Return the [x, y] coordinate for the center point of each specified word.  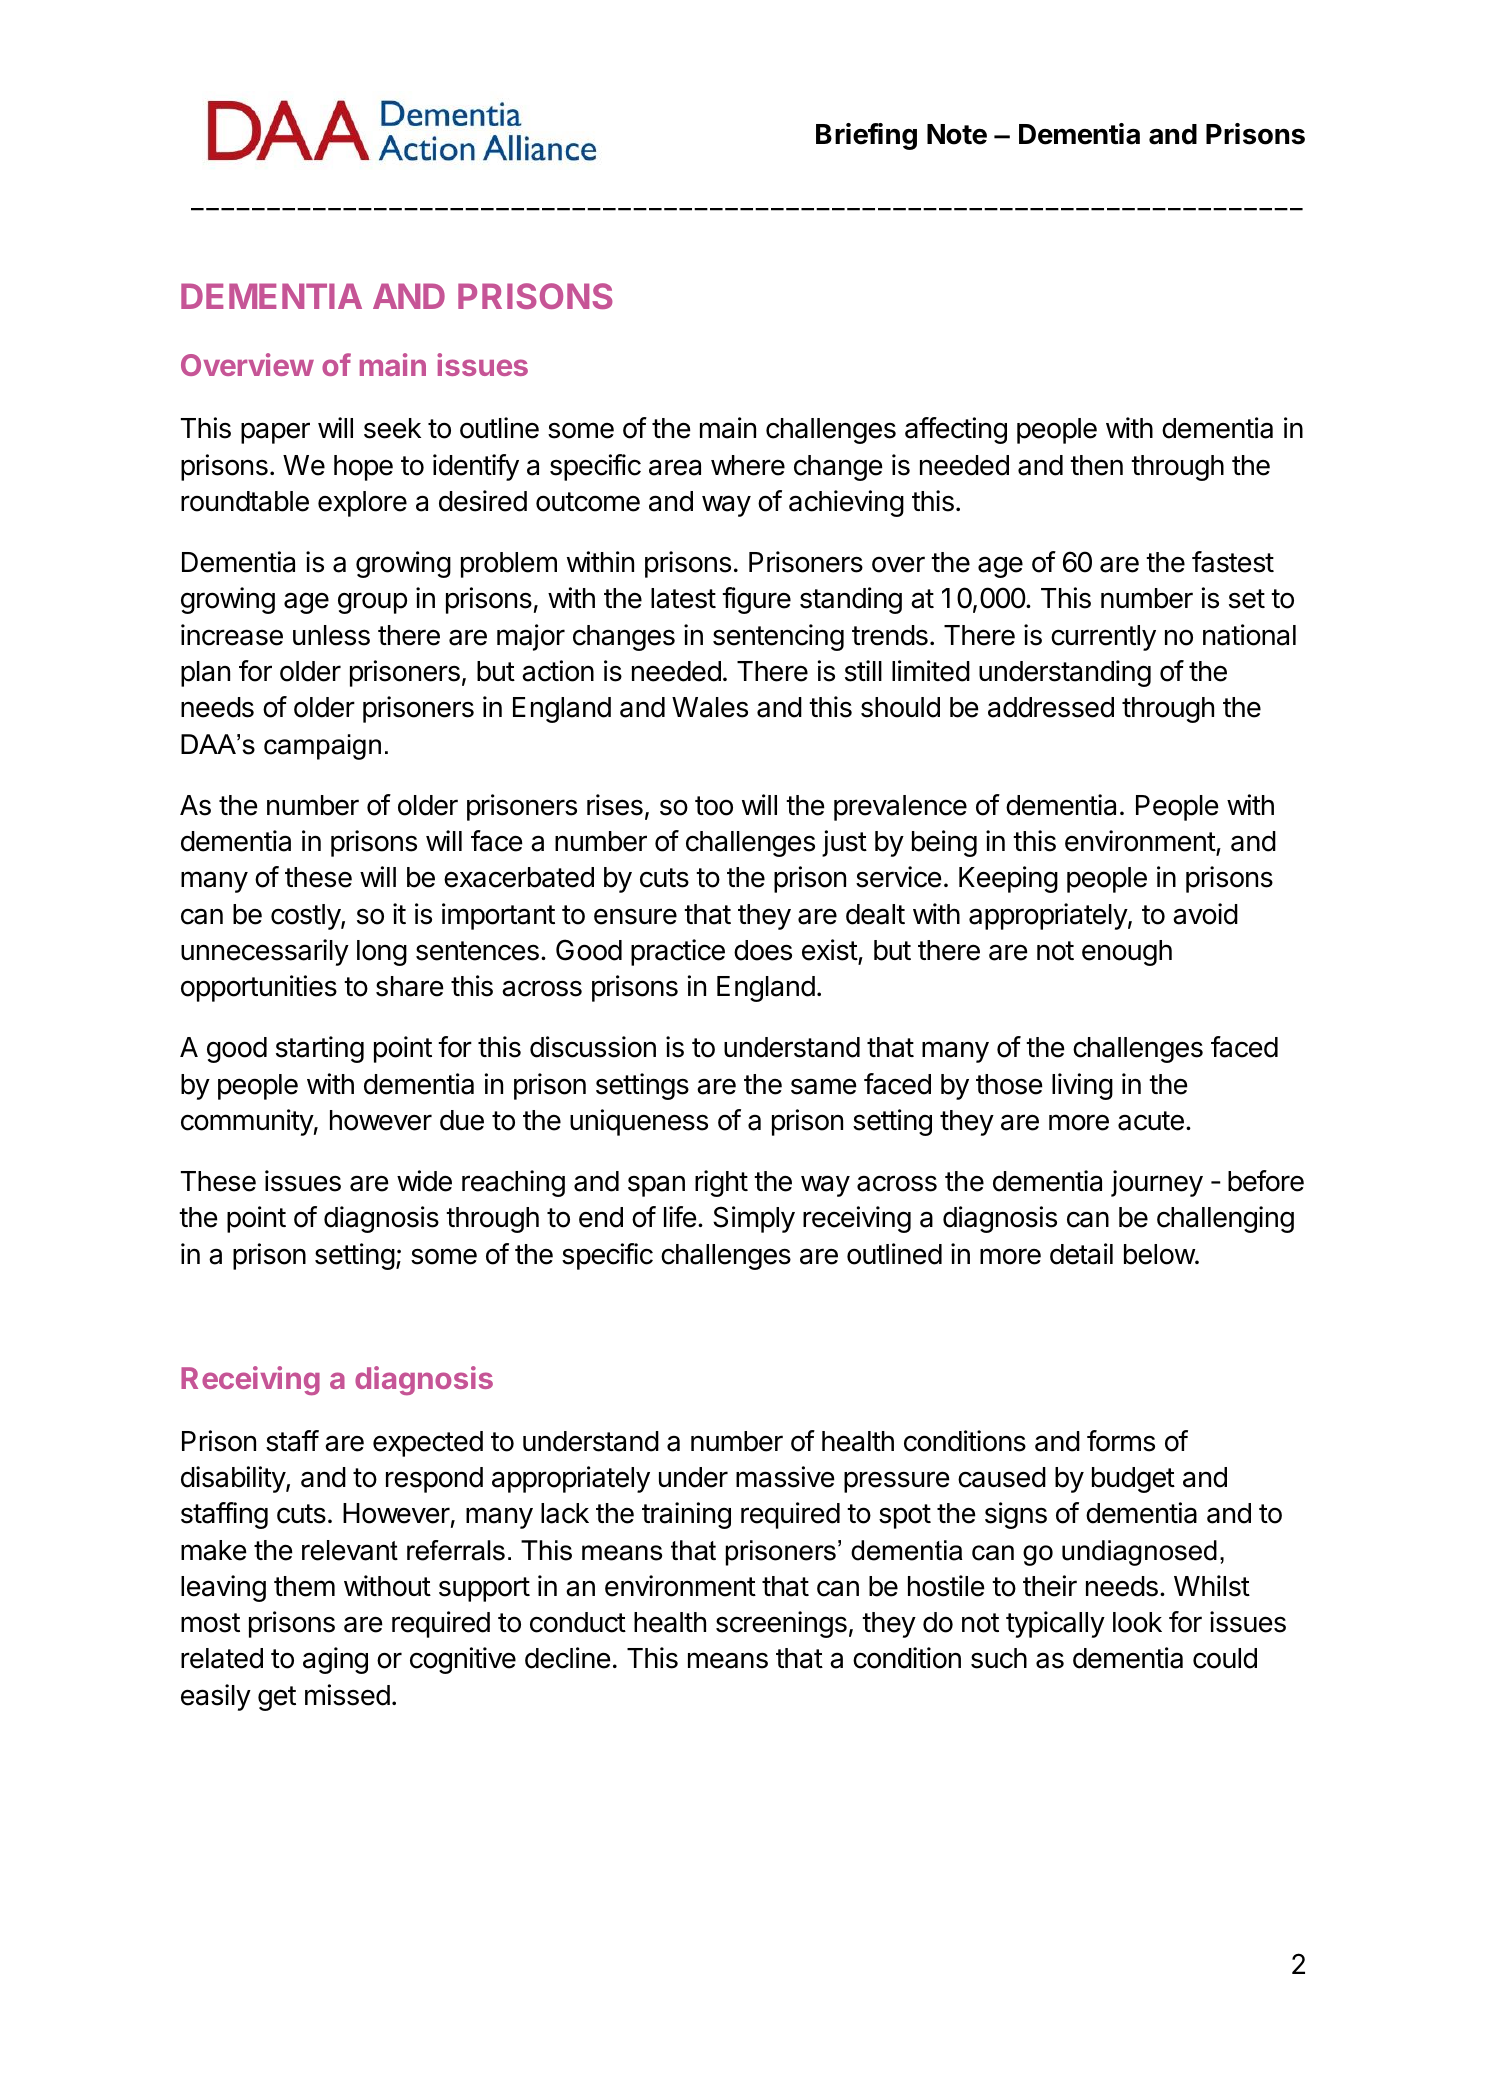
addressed [1051, 707]
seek [392, 428]
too [714, 806]
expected [428, 1444]
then [1096, 465]
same [824, 1086]
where [748, 465]
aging [335, 1660]
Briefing [866, 136]
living [1082, 1086]
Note [957, 134]
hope [363, 468]
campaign [322, 747]
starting [320, 1049]
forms [1121, 1441]
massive [785, 1477]
